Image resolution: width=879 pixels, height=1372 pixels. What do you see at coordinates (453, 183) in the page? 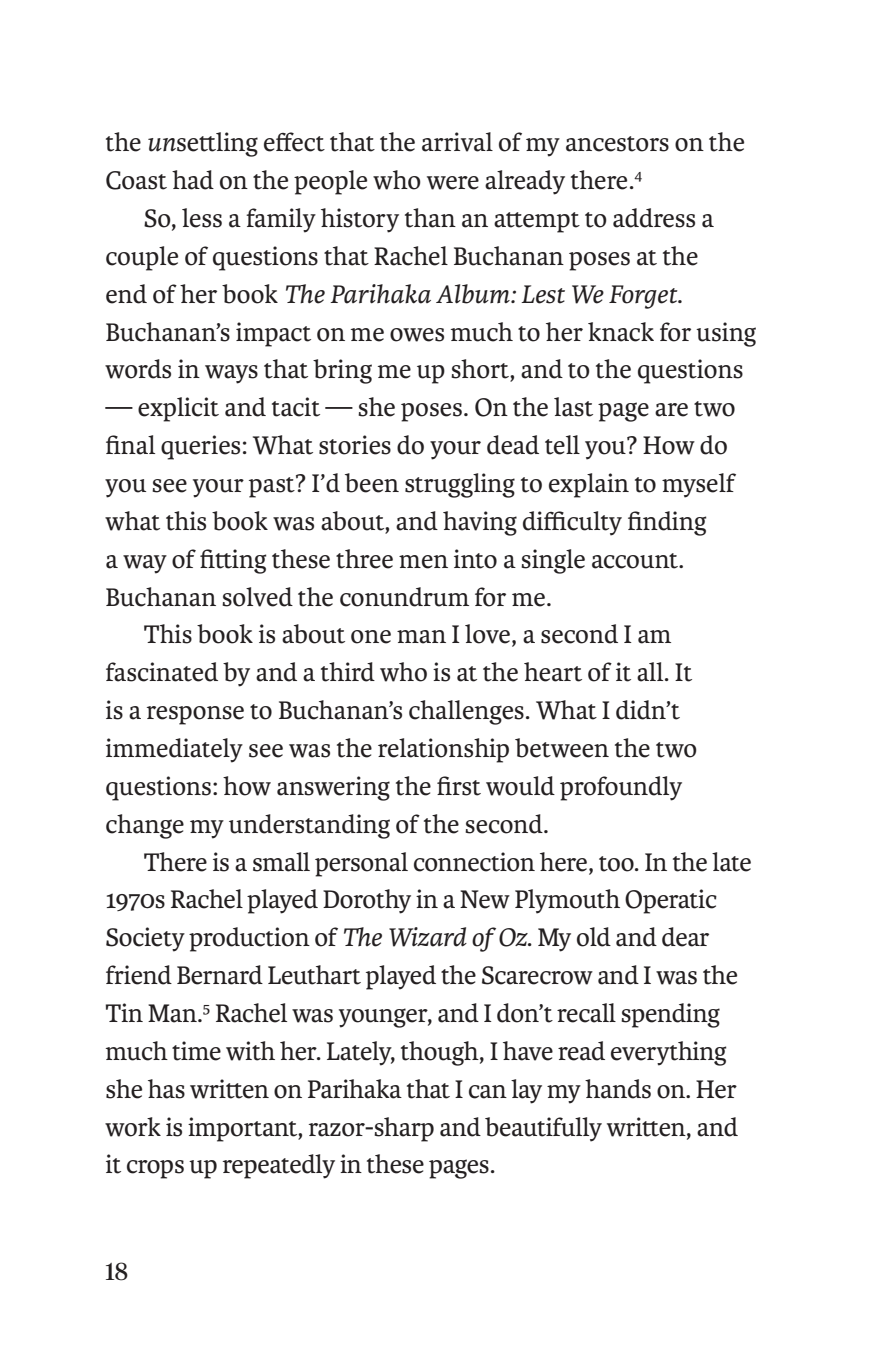
I see `were` at bounding box center [453, 183].
